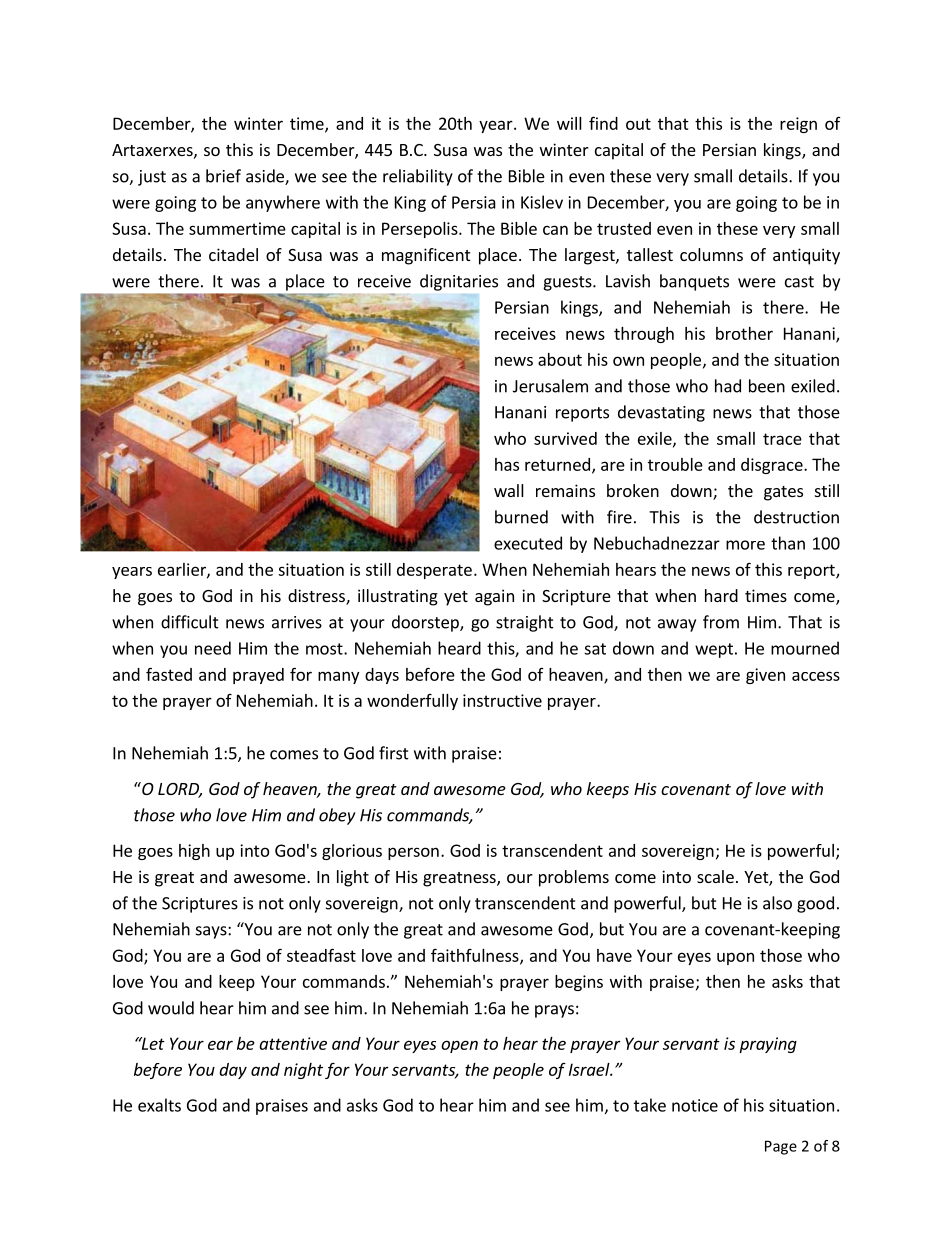 The height and width of the image is (1233, 952). I want to click on person, so click(413, 853).
